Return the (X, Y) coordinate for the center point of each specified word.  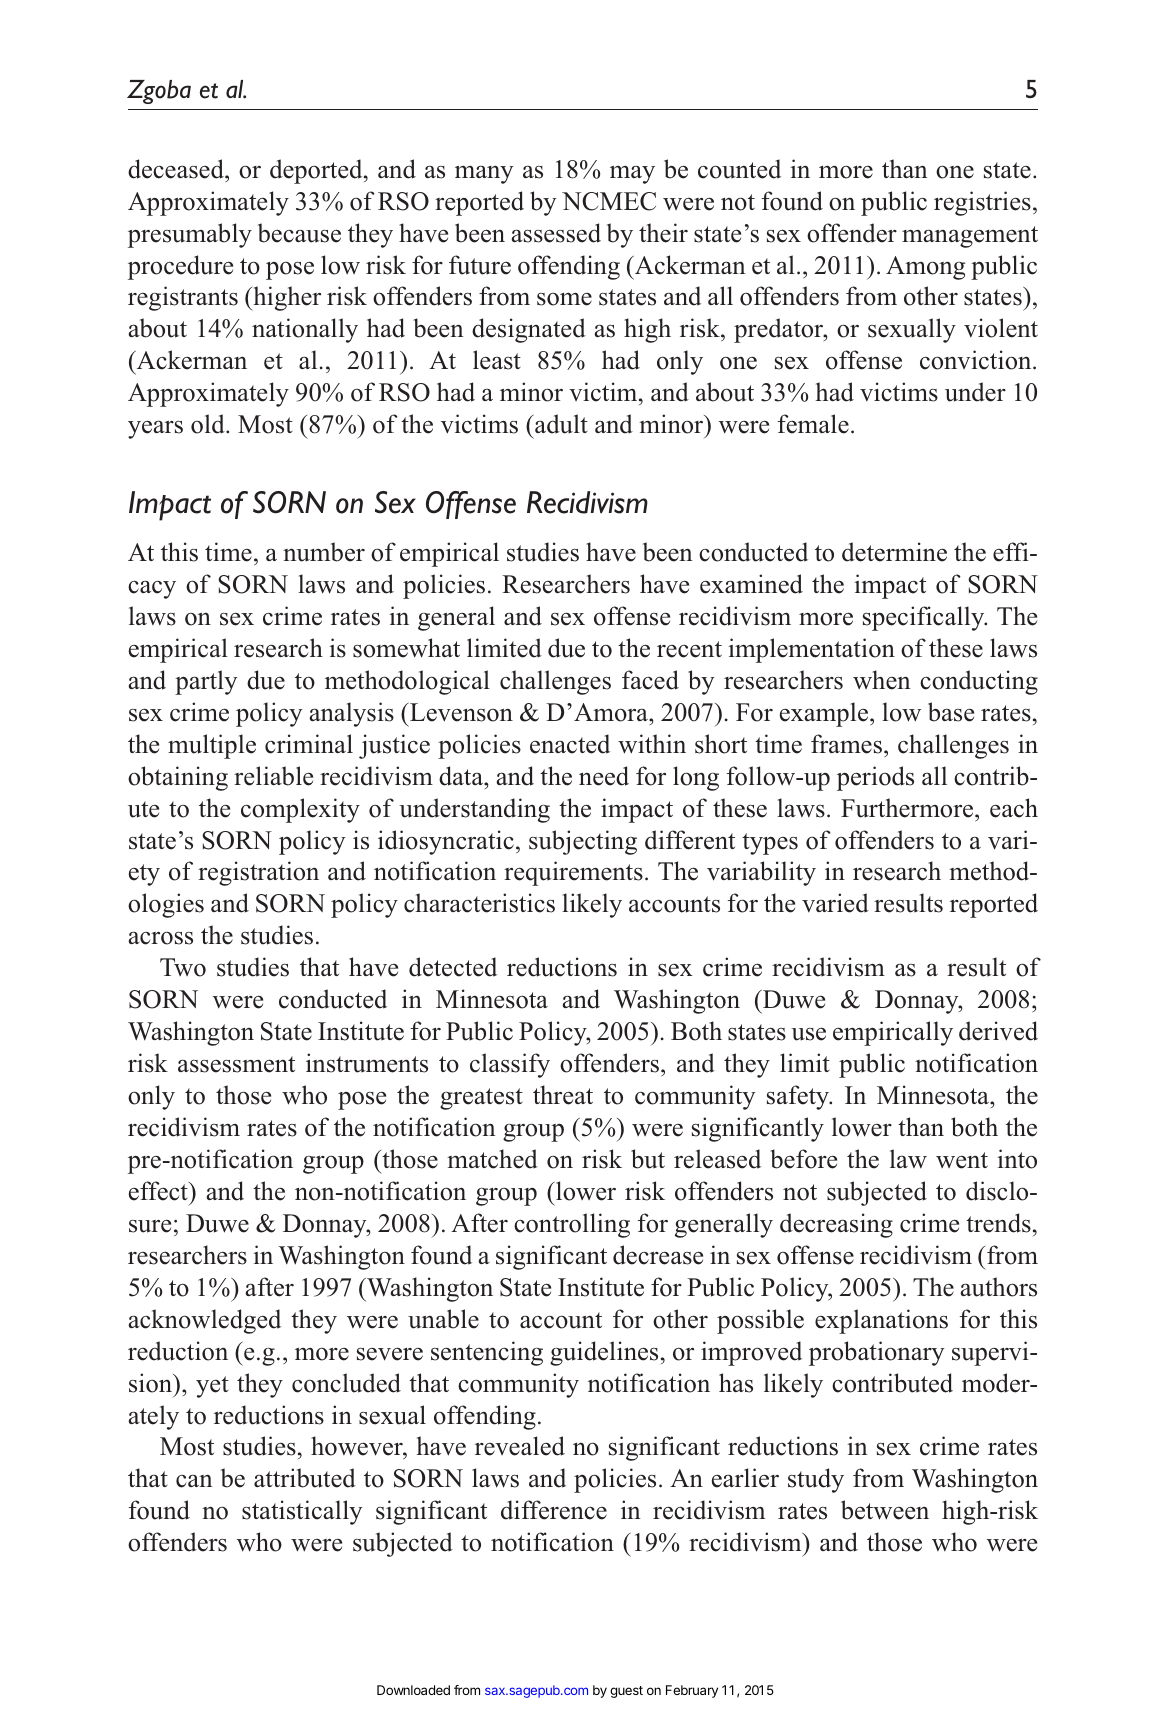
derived (998, 1031)
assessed (556, 233)
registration (258, 873)
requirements (573, 873)
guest (626, 1692)
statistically (302, 1512)
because (299, 233)
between (885, 1510)
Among (925, 268)
